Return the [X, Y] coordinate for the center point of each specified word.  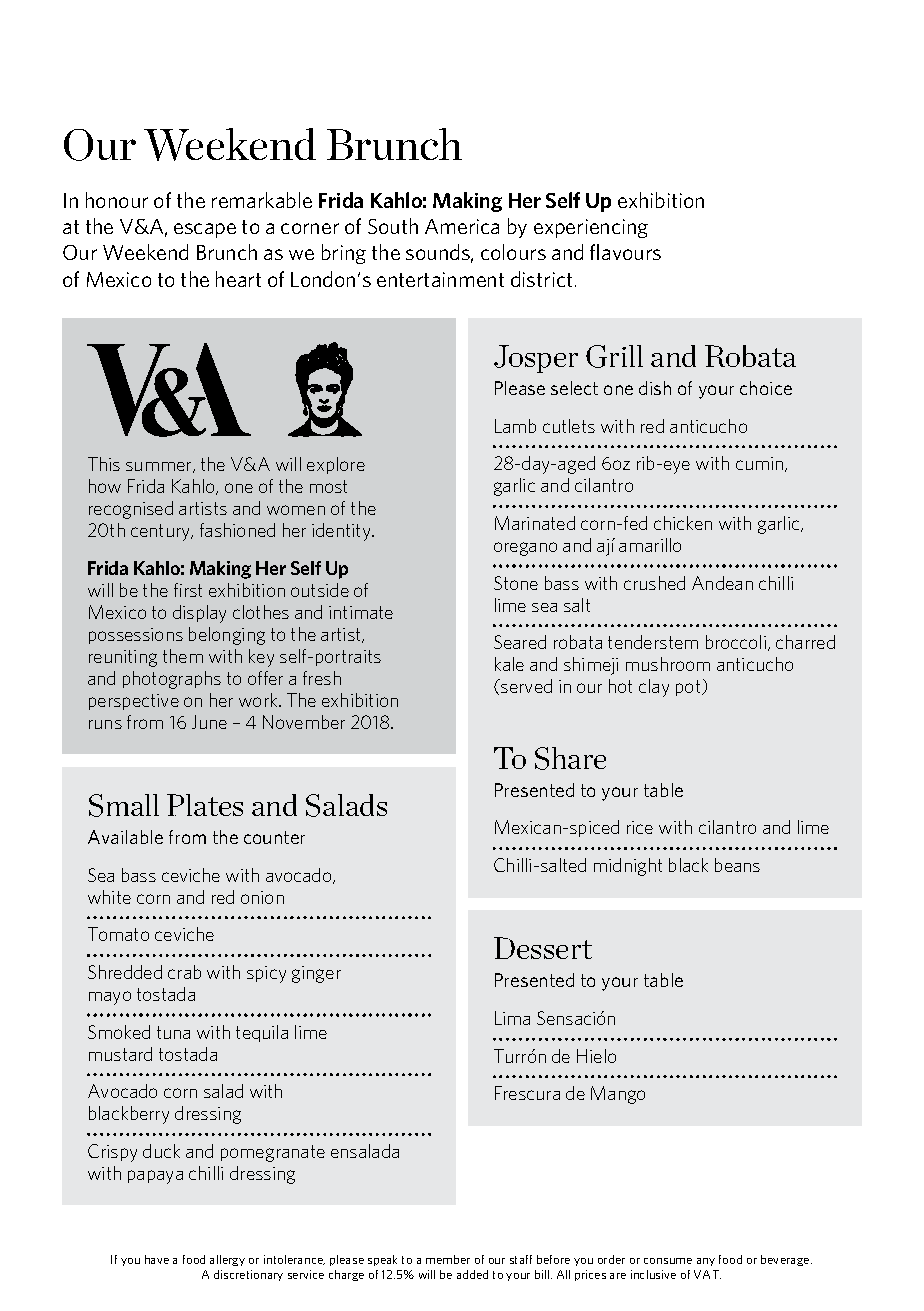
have [157, 1259]
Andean [722, 583]
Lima [512, 1018]
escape [205, 230]
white [109, 897]
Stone [516, 583]
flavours [625, 252]
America [462, 226]
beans [737, 865]
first [188, 590]
